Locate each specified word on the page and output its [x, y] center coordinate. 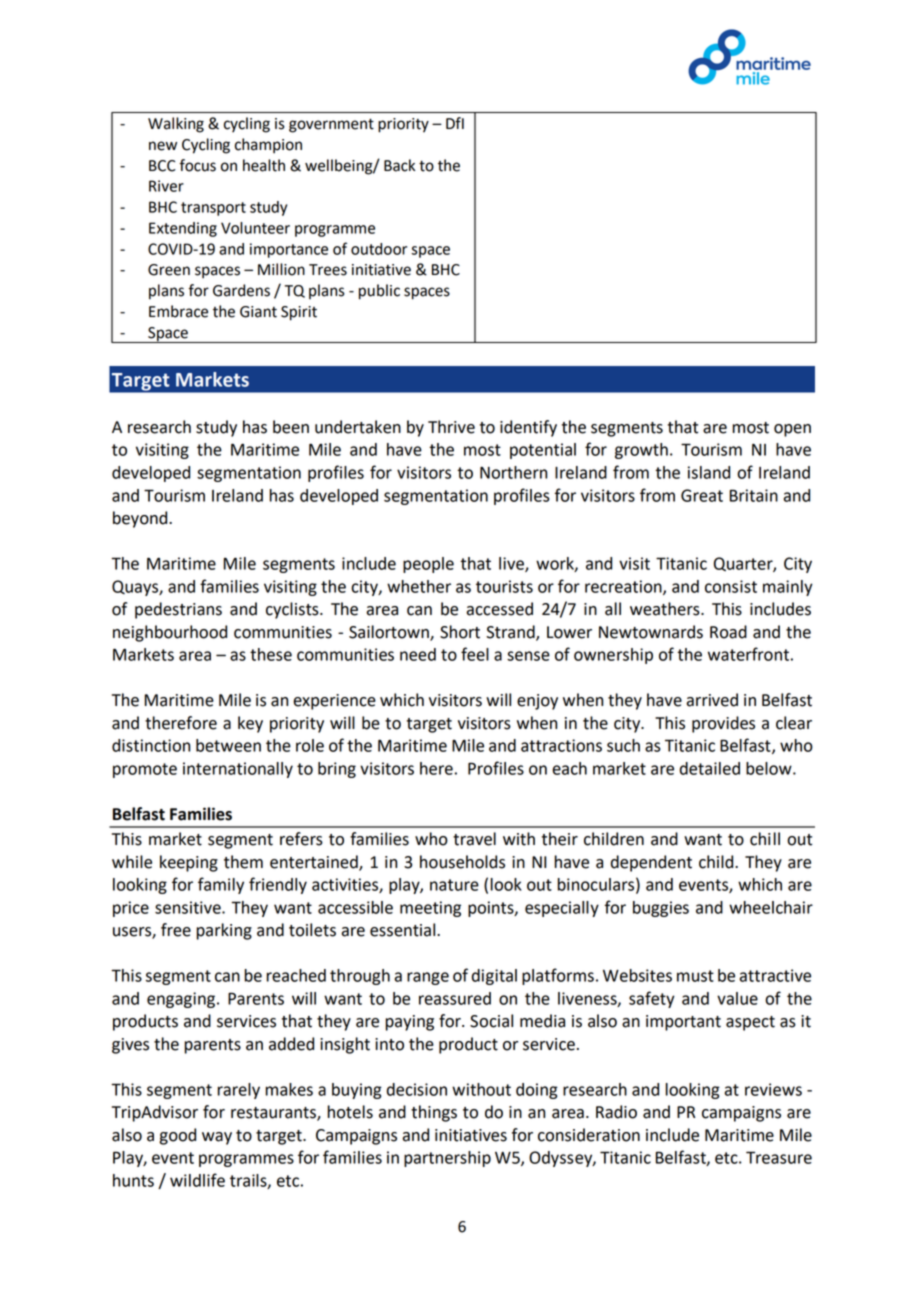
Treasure [779, 1157]
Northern [513, 472]
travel [474, 839]
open [792, 430]
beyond [141, 519]
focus [197, 165]
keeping [189, 863]
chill [765, 839]
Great [702, 495]
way [217, 1138]
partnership [447, 1159]
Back [399, 165]
